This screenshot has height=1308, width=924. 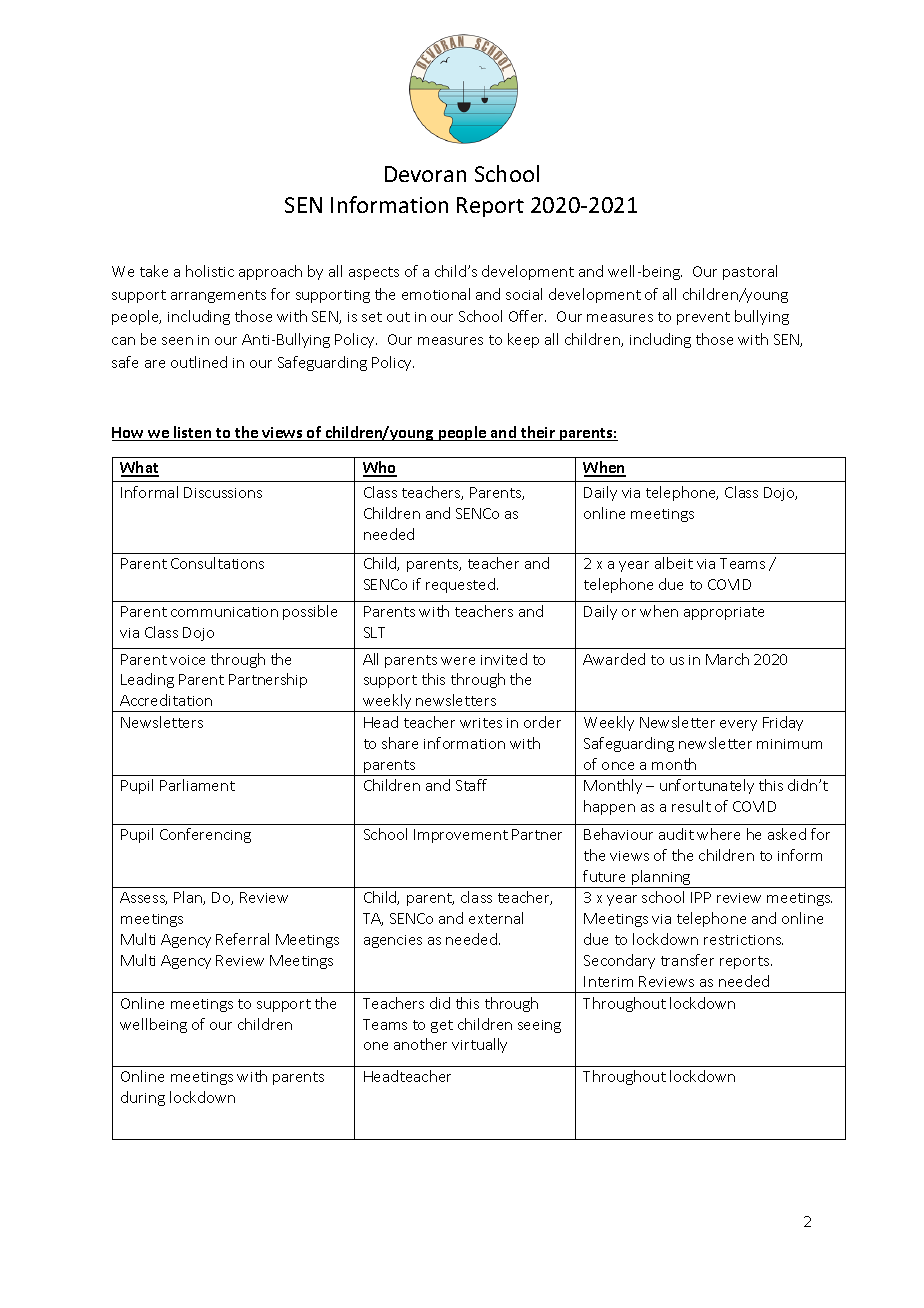 What do you see at coordinates (707, 786) in the screenshot?
I see `unfortunately` at bounding box center [707, 786].
